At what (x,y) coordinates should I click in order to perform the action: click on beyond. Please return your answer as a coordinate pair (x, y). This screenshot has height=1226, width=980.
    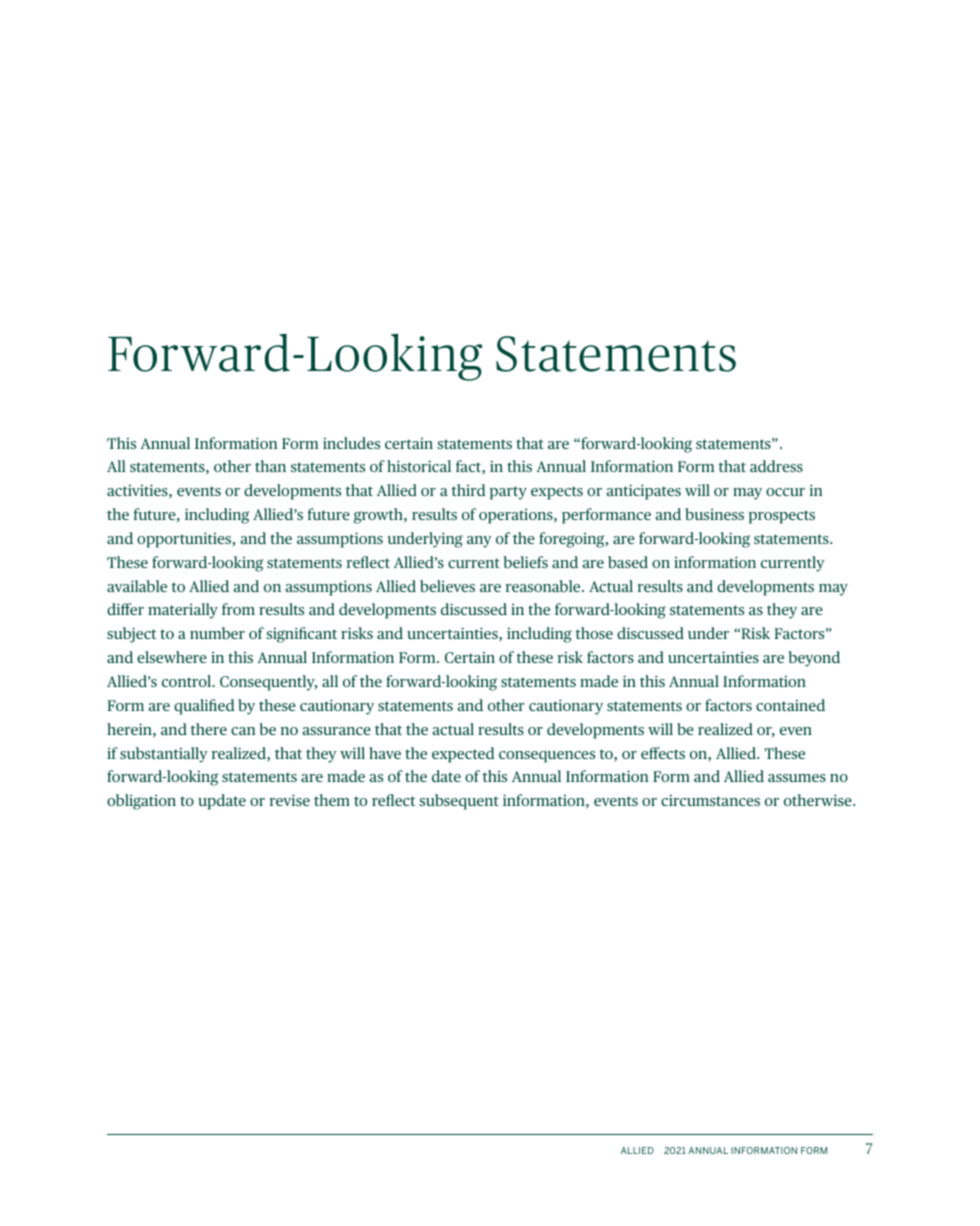
    Looking at the image, I should click on (814, 659).
